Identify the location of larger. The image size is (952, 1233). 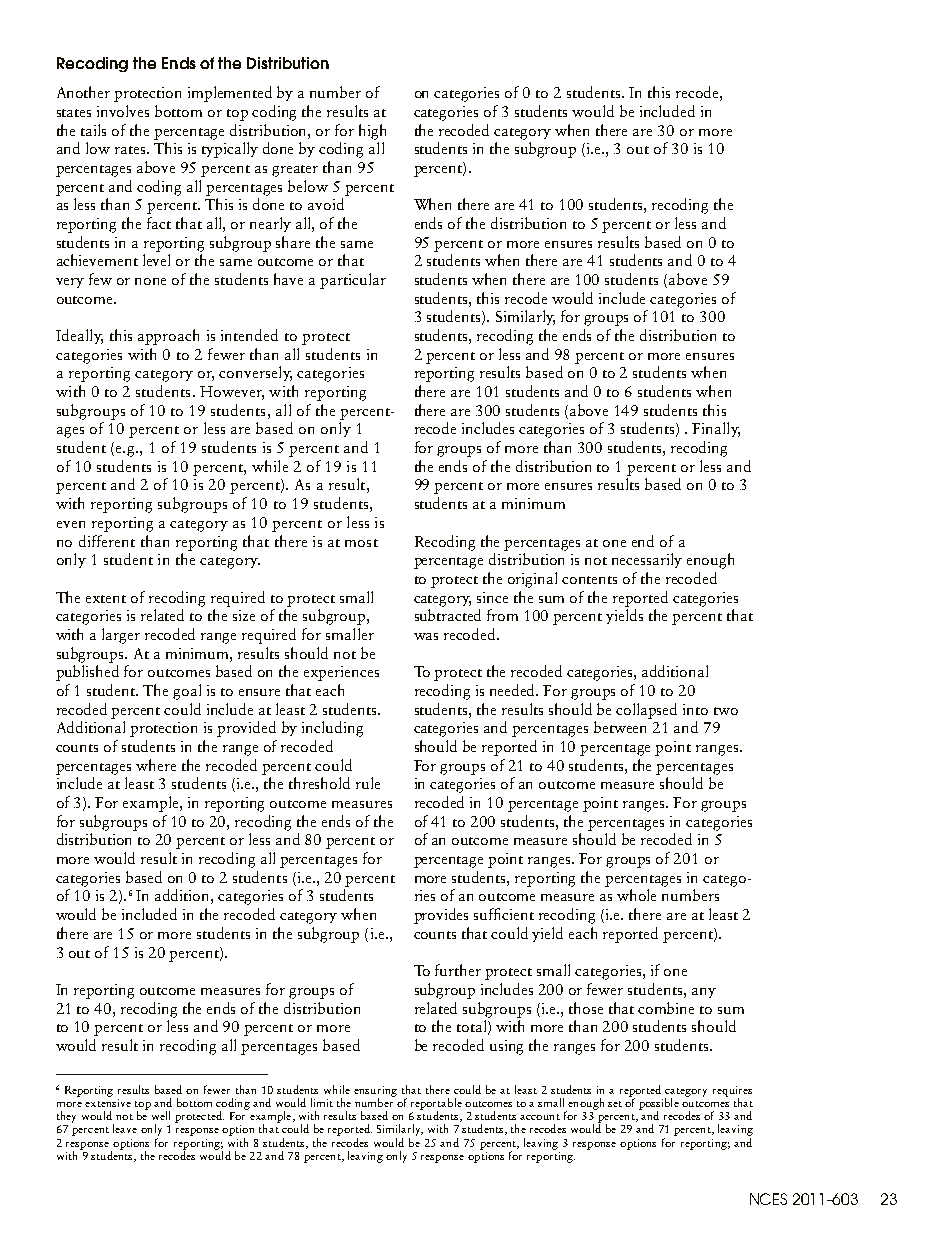
(121, 636).
